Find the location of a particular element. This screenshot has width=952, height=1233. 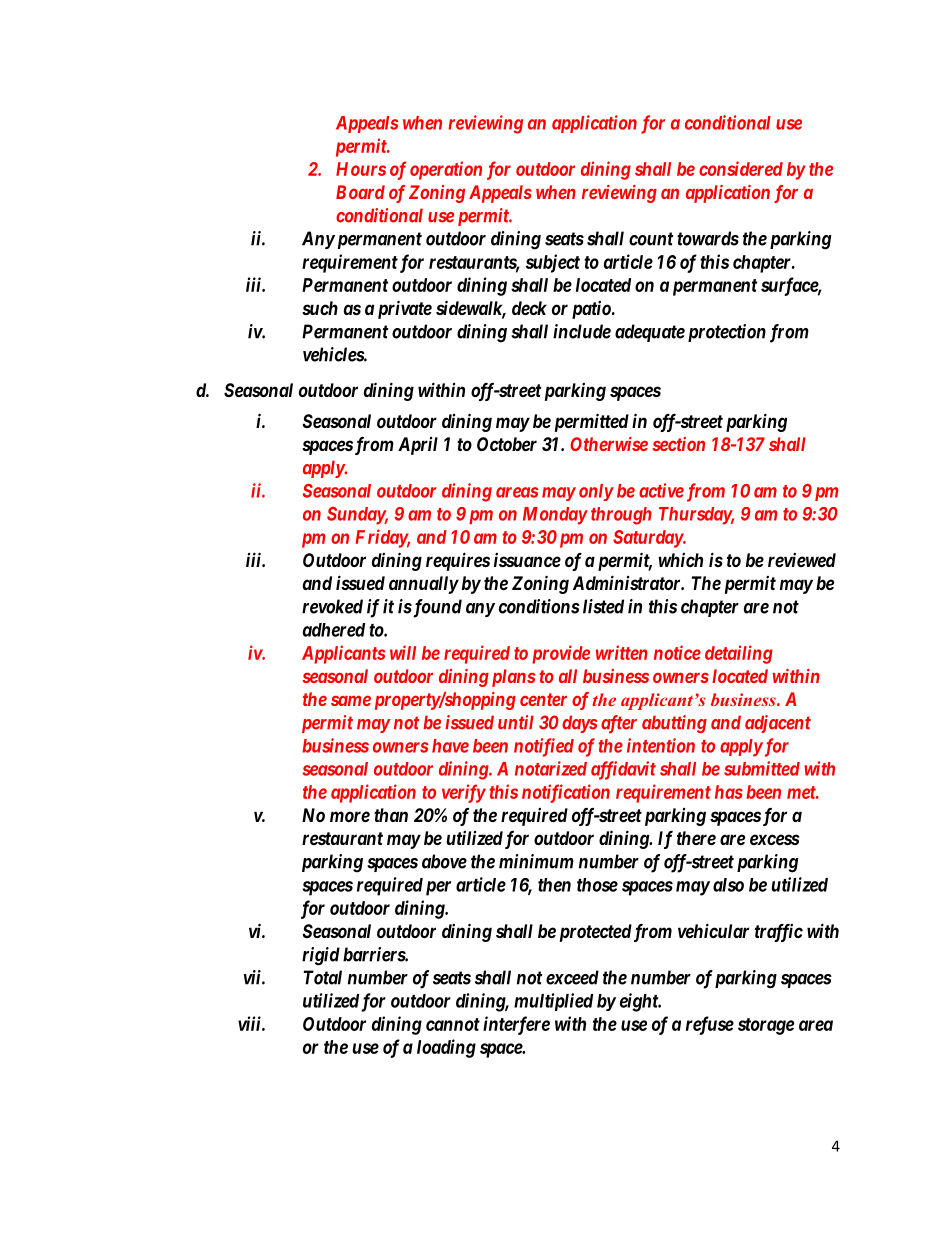

revoked is located at coordinates (332, 606).
